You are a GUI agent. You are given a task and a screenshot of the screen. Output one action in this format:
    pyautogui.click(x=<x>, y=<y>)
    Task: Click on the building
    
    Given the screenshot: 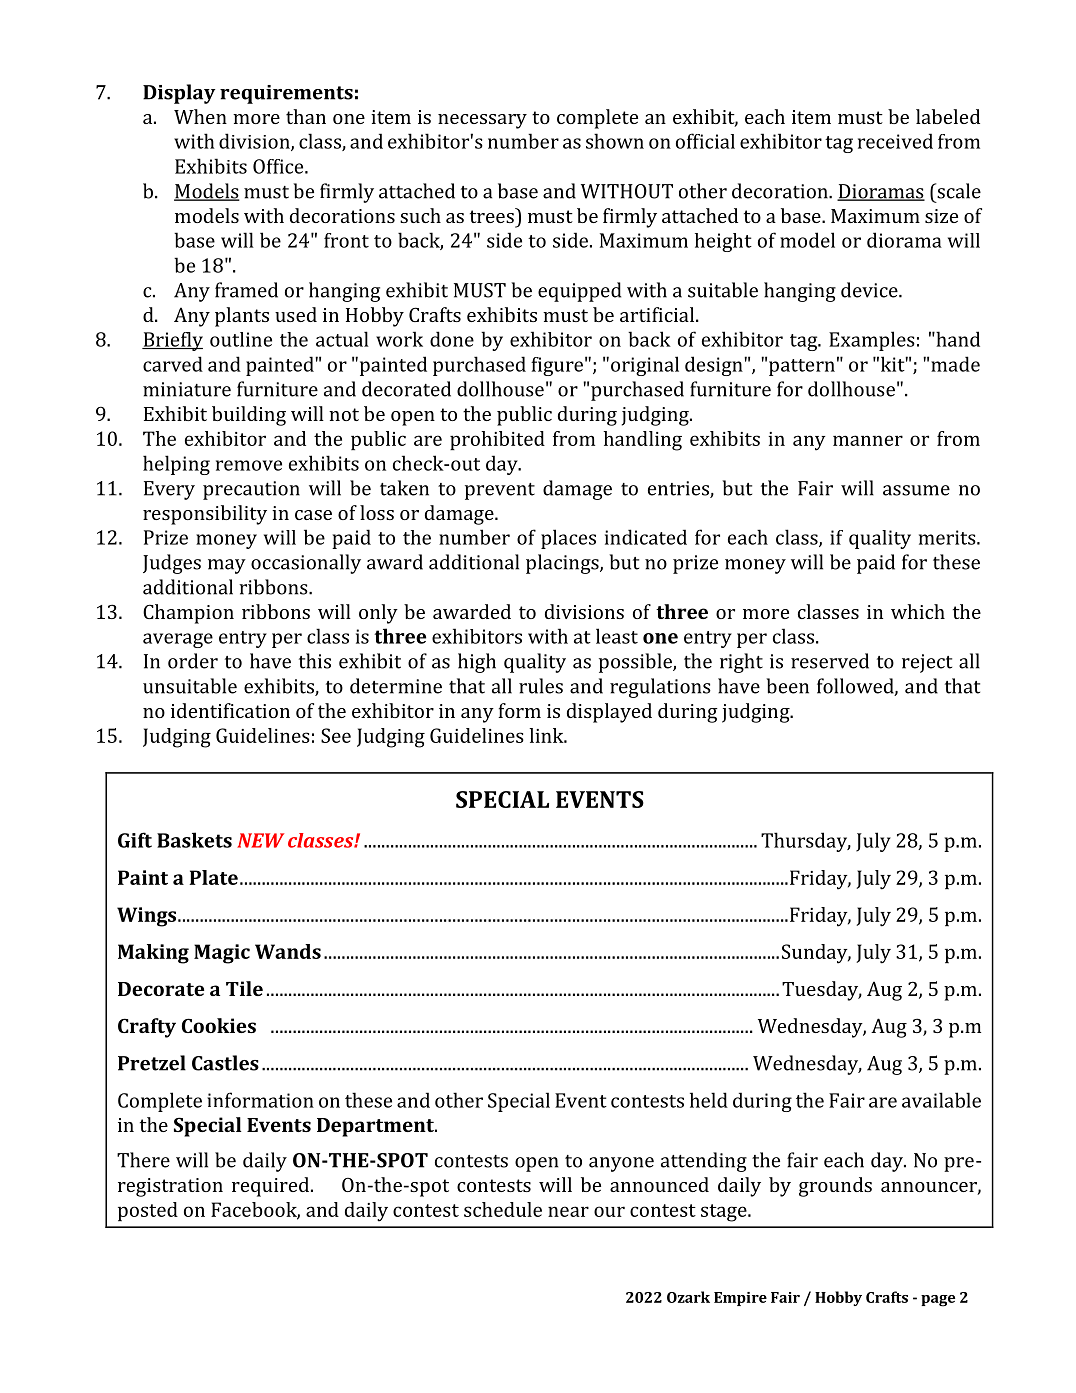 What is the action you would take?
    pyautogui.click(x=249, y=416)
